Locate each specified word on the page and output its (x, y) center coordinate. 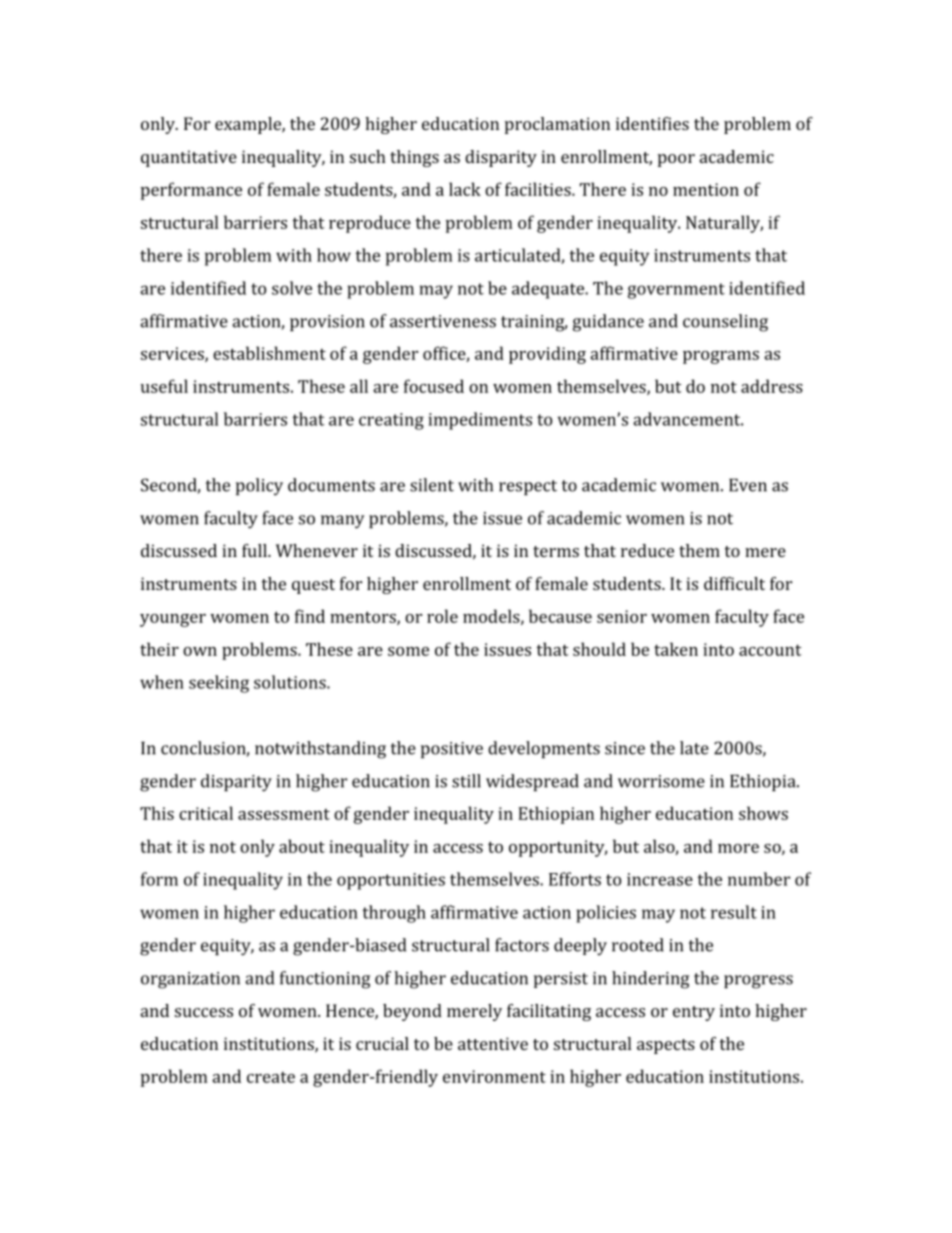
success (204, 1012)
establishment (269, 353)
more (738, 848)
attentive (493, 1043)
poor (676, 160)
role (442, 616)
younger (173, 620)
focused (434, 386)
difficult (734, 583)
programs (721, 357)
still (466, 781)
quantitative (189, 158)
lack (465, 189)
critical (206, 813)
